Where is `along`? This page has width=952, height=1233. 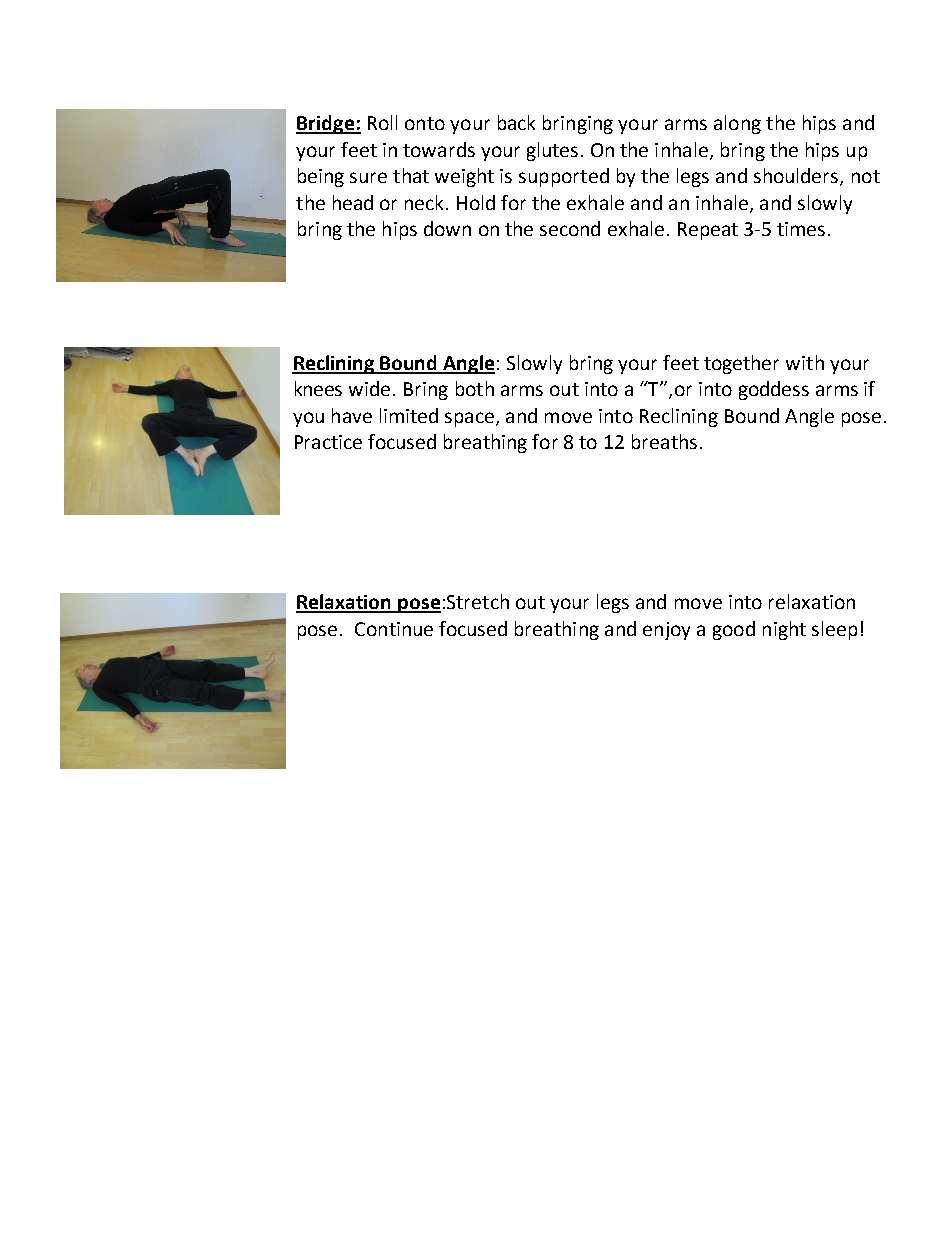
along is located at coordinates (737, 124).
